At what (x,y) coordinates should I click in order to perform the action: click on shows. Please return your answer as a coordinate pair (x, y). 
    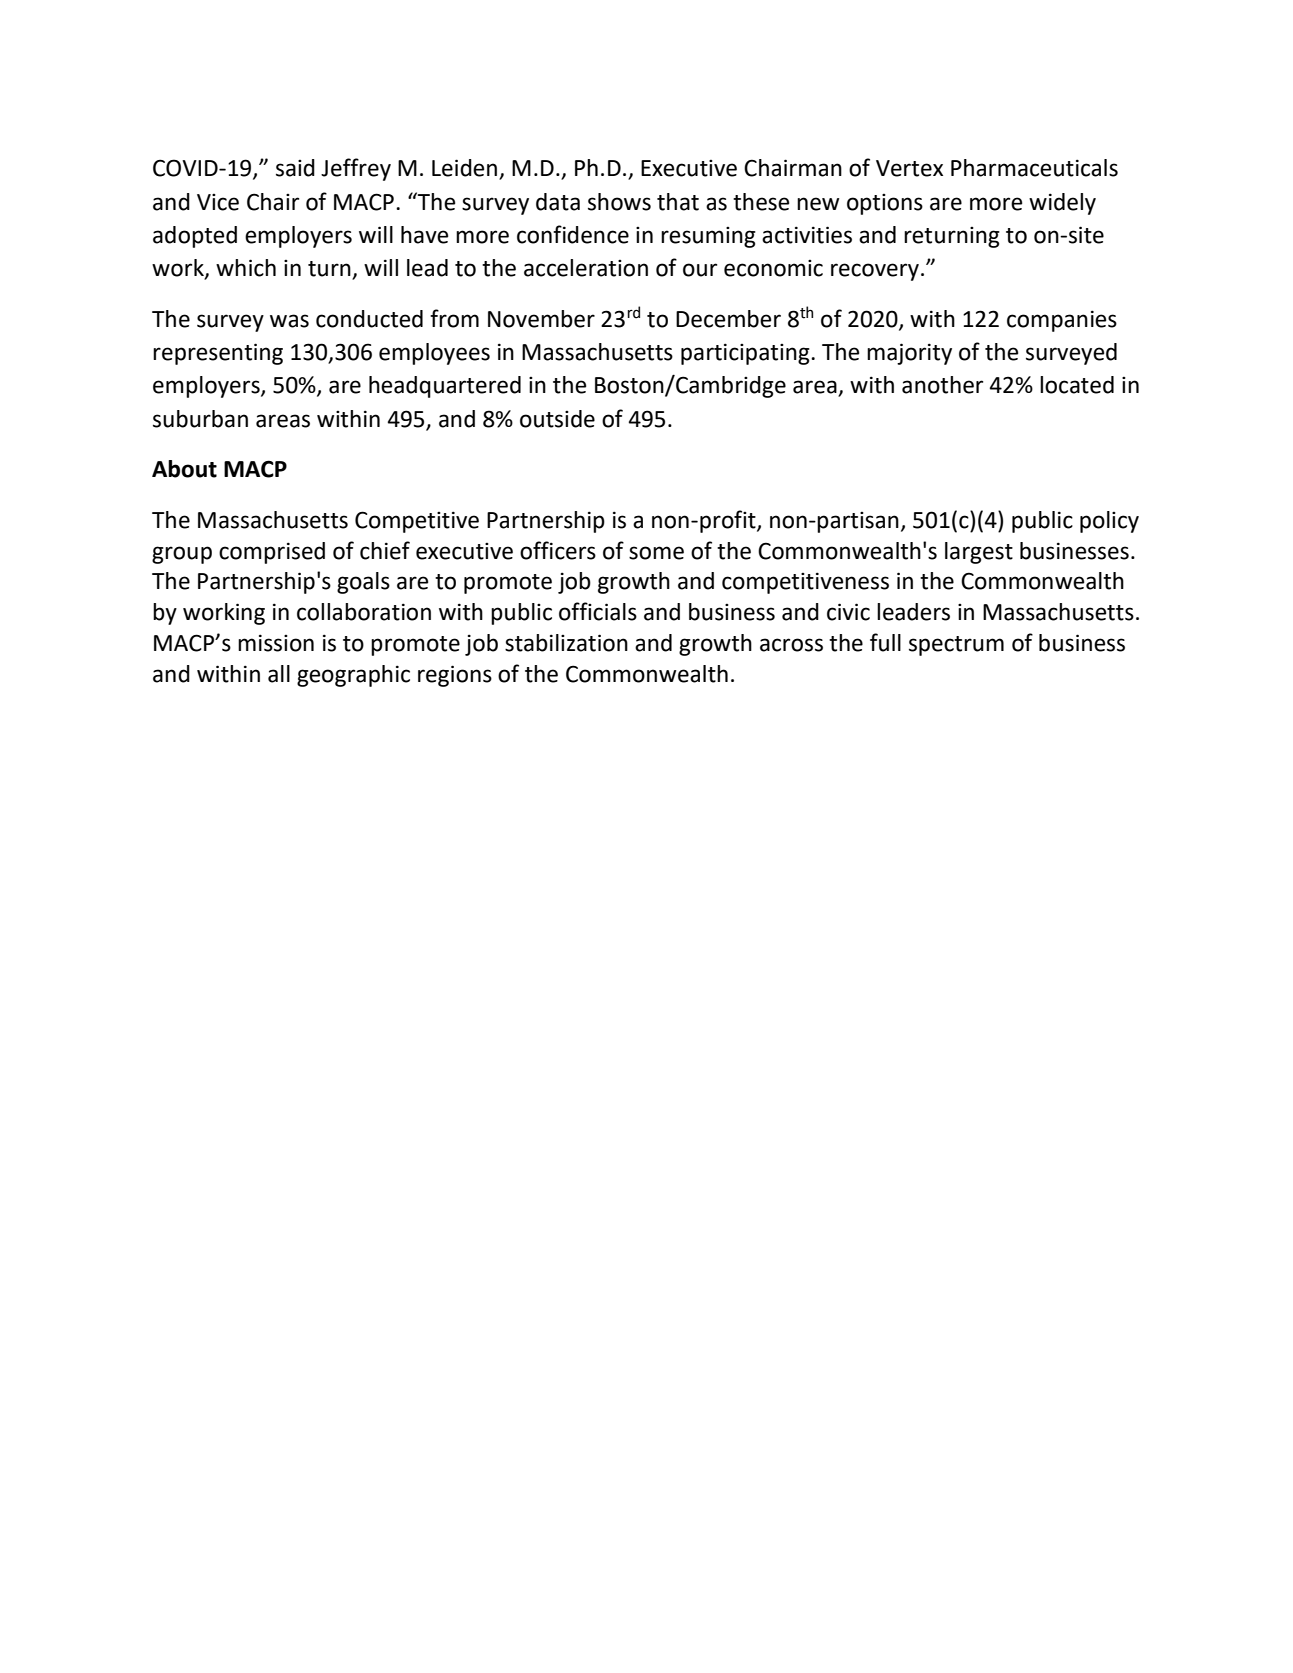
    Looking at the image, I should click on (619, 202).
